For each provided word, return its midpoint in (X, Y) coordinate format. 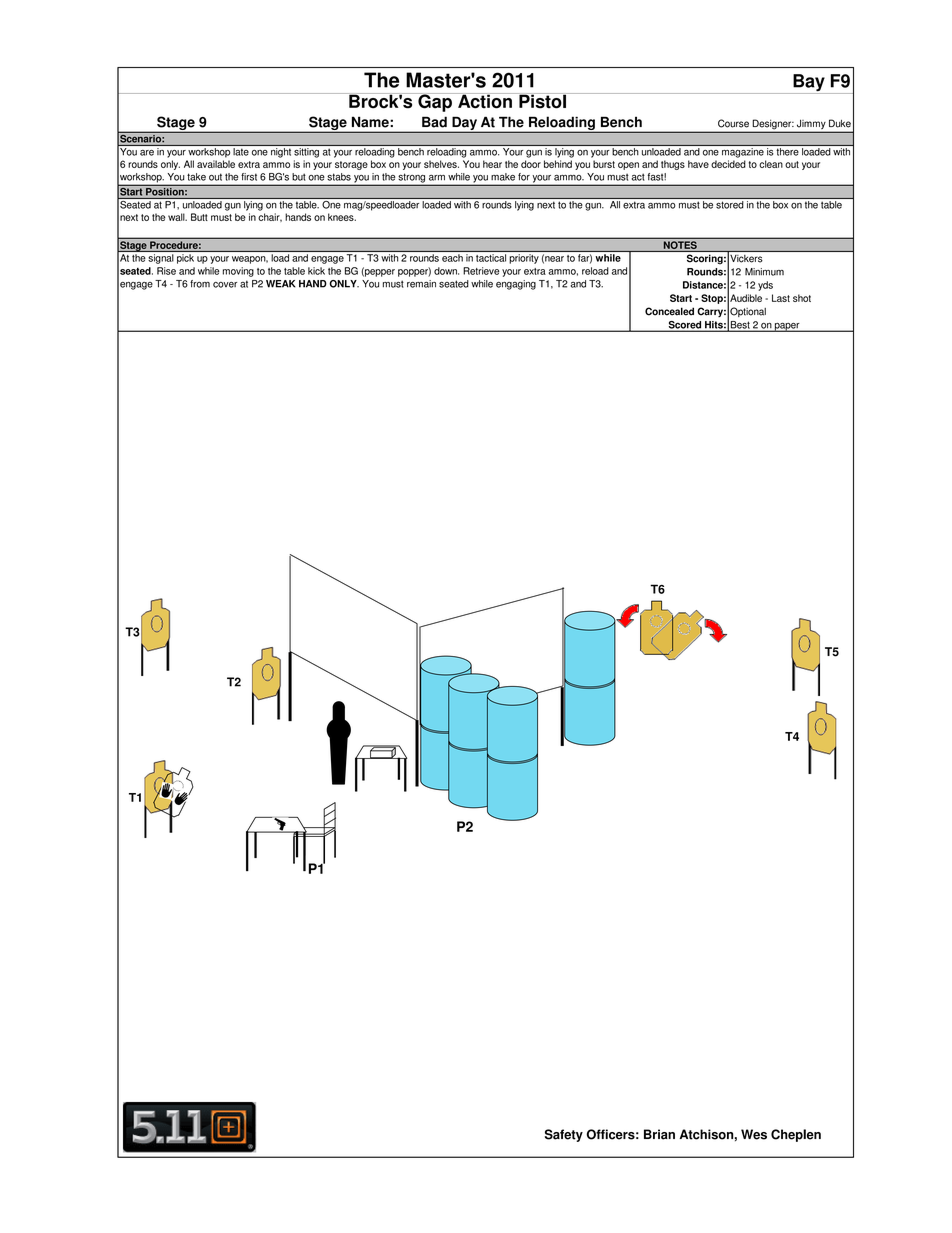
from (200, 284)
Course (733, 123)
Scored (685, 326)
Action (485, 101)
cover (225, 285)
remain (421, 284)
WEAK (281, 284)
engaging (516, 285)
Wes (754, 1134)
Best (740, 326)
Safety (564, 1135)
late (241, 152)
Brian (659, 1134)
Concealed (669, 311)
